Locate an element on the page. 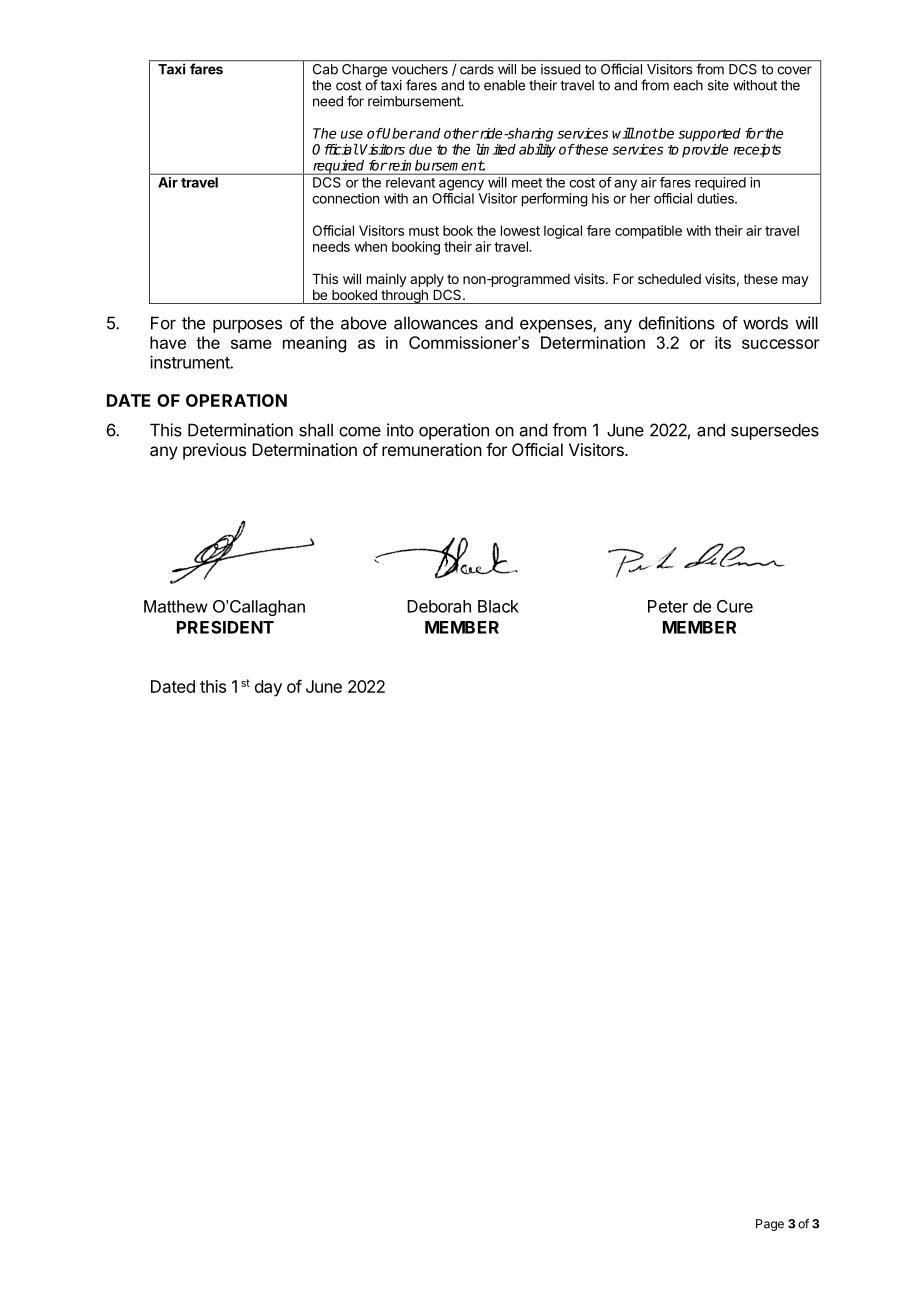  previous is located at coordinates (214, 451).
